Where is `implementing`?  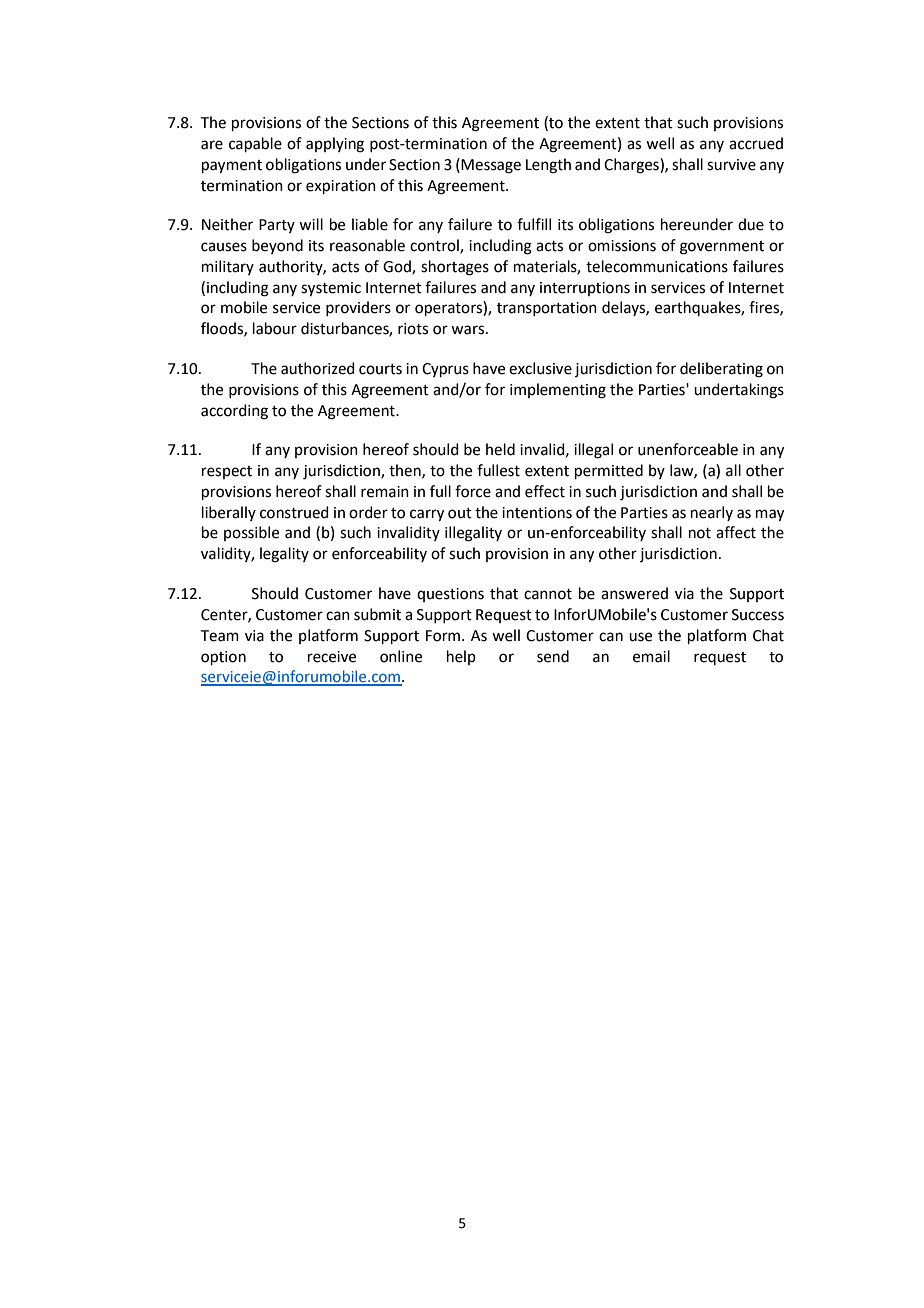
implementing is located at coordinates (558, 391).
